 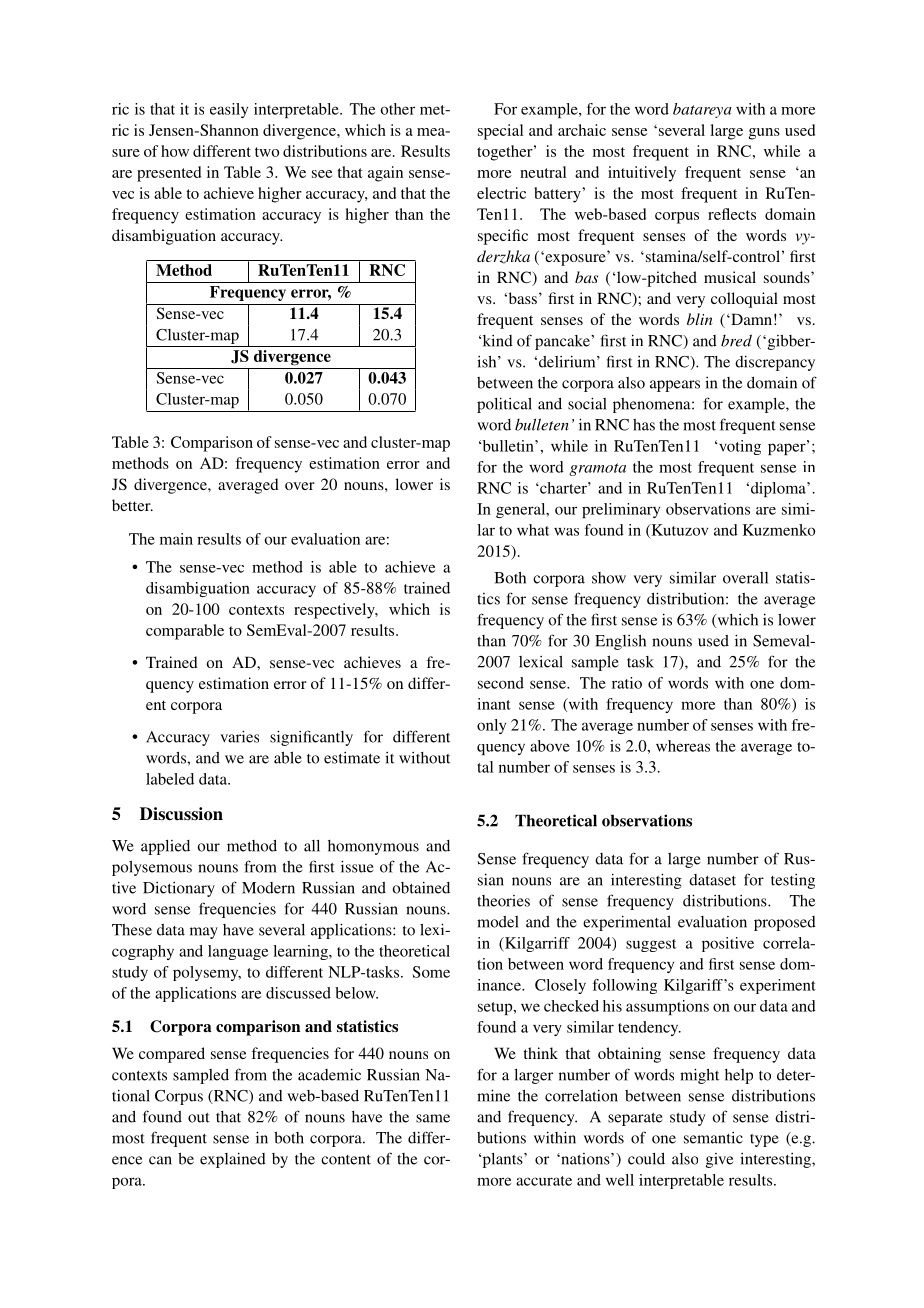 I want to click on explained, so click(x=233, y=1160).
